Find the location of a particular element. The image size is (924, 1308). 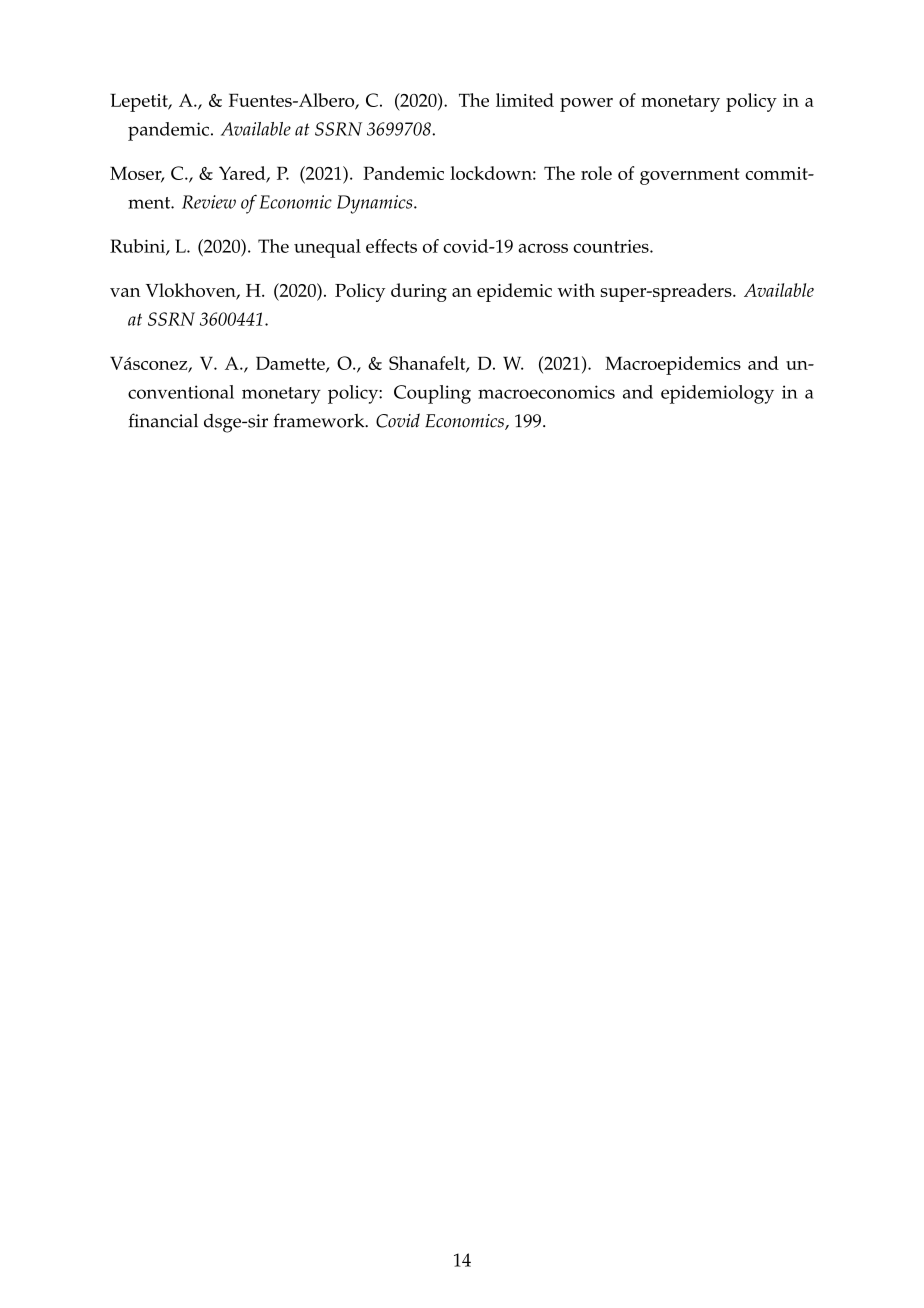

framework is located at coordinates (320, 420).
